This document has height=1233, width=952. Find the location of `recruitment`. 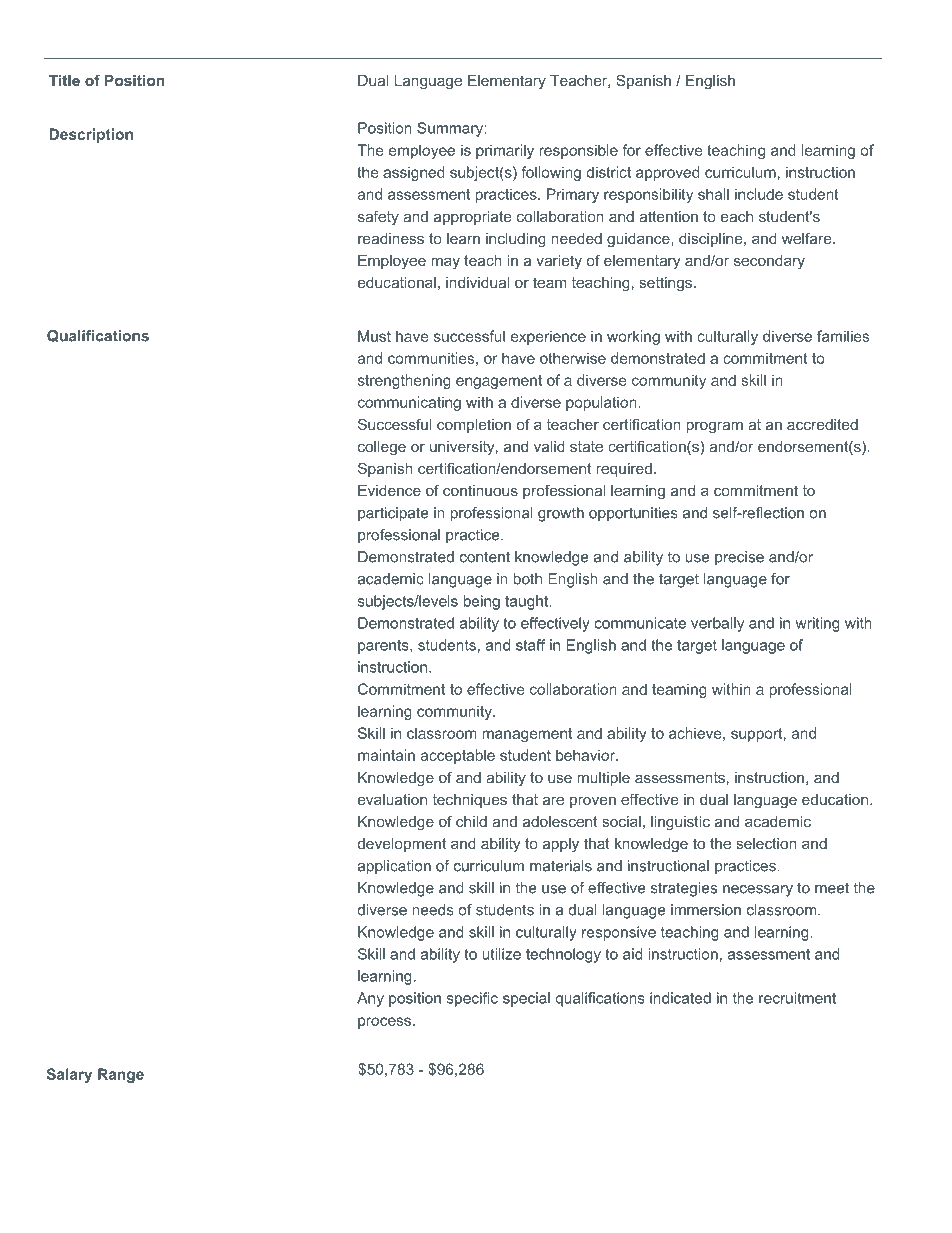

recruitment is located at coordinates (797, 998).
